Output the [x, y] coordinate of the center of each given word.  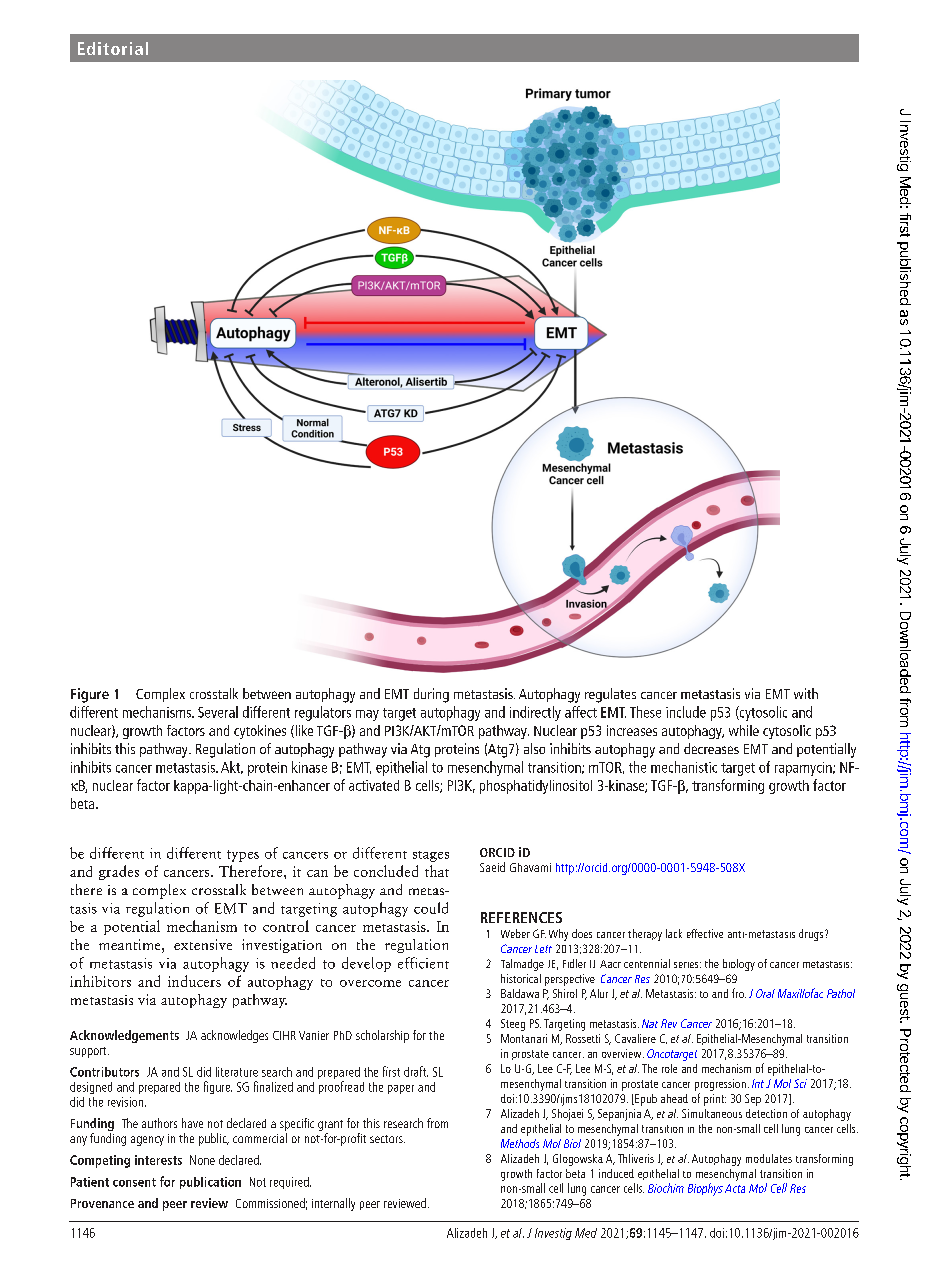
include [686, 712]
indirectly [535, 713]
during [431, 695]
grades [119, 872]
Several [218, 712]
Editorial [113, 48]
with [806, 693]
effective [705, 933]
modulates [769, 1158]
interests [158, 1160]
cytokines [260, 732]
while [744, 730]
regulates [610, 695]
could [431, 908]
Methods [520, 1143]
